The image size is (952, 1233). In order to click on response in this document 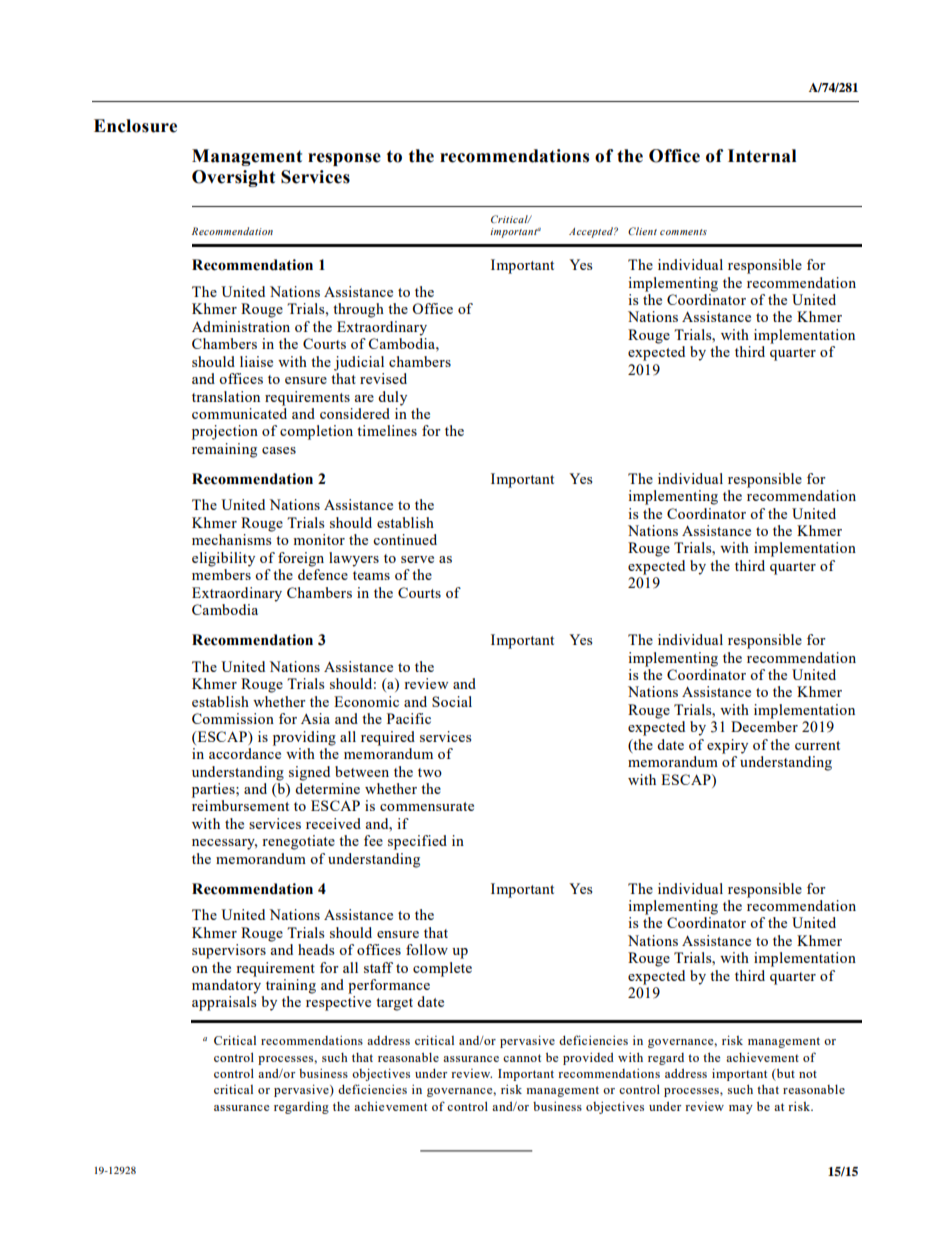, I will do `click(344, 159)`.
